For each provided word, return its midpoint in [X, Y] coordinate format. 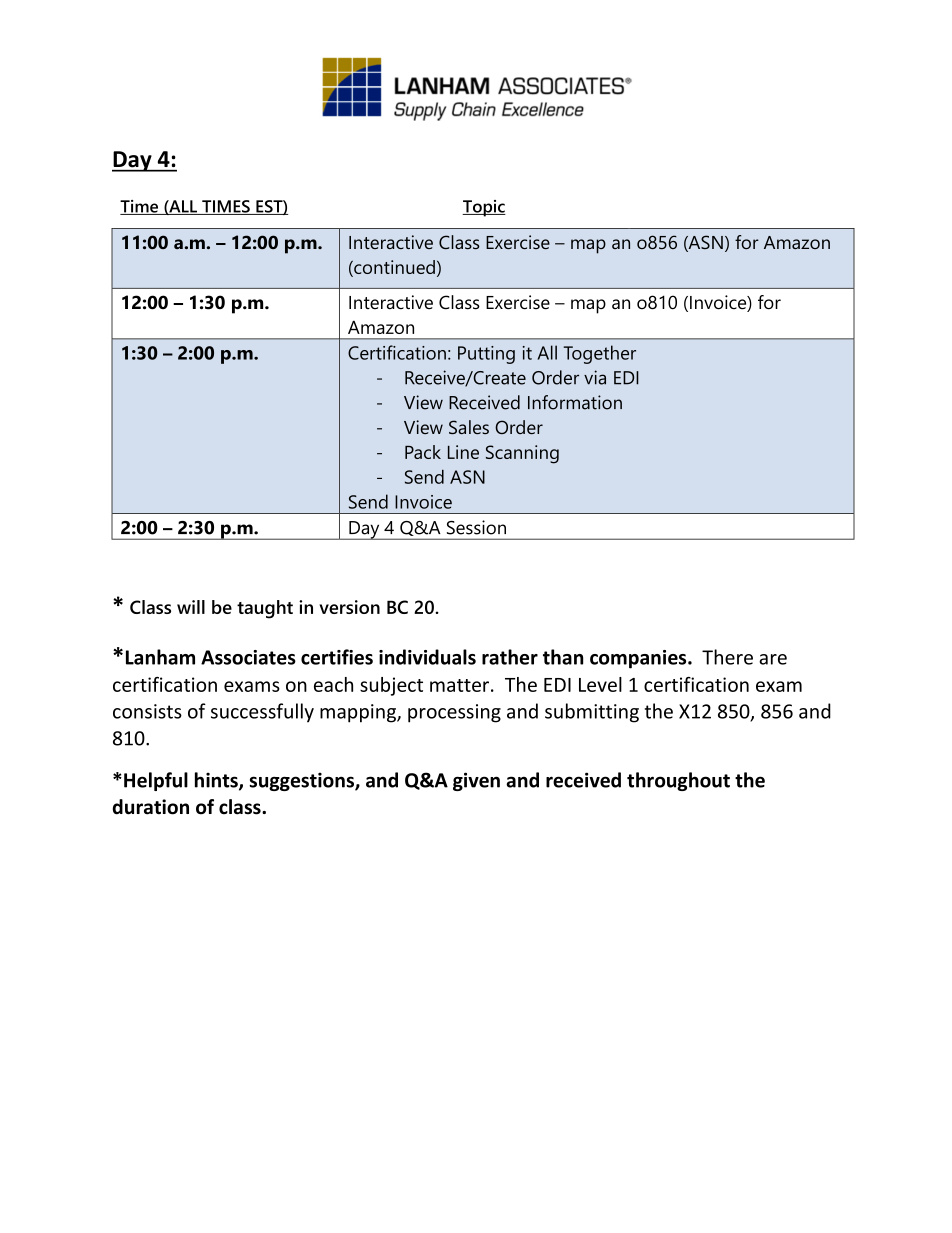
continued [393, 268]
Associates [248, 657]
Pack [423, 452]
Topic [484, 208]
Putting [486, 355]
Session [476, 527]
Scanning [522, 454]
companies [639, 659]
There [727, 657]
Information [575, 402]
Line [463, 452]
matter [459, 685]
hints [217, 781]
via [595, 377]
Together [600, 354]
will [191, 607]
